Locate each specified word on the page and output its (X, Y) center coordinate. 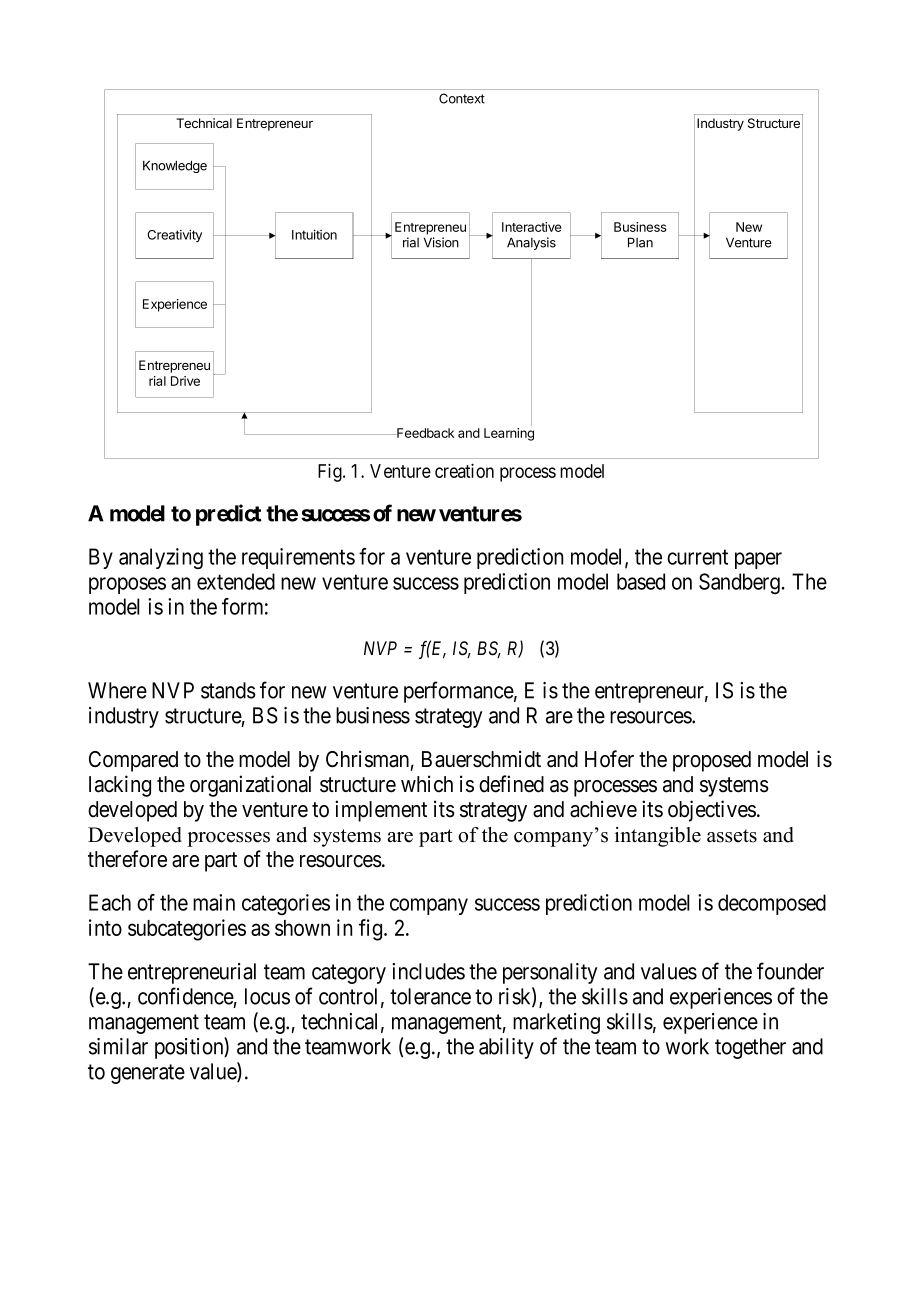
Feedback (424, 433)
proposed (712, 761)
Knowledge (175, 166)
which (427, 784)
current (697, 557)
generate (148, 1074)
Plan (640, 242)
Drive (185, 381)
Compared (133, 761)
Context (462, 98)
